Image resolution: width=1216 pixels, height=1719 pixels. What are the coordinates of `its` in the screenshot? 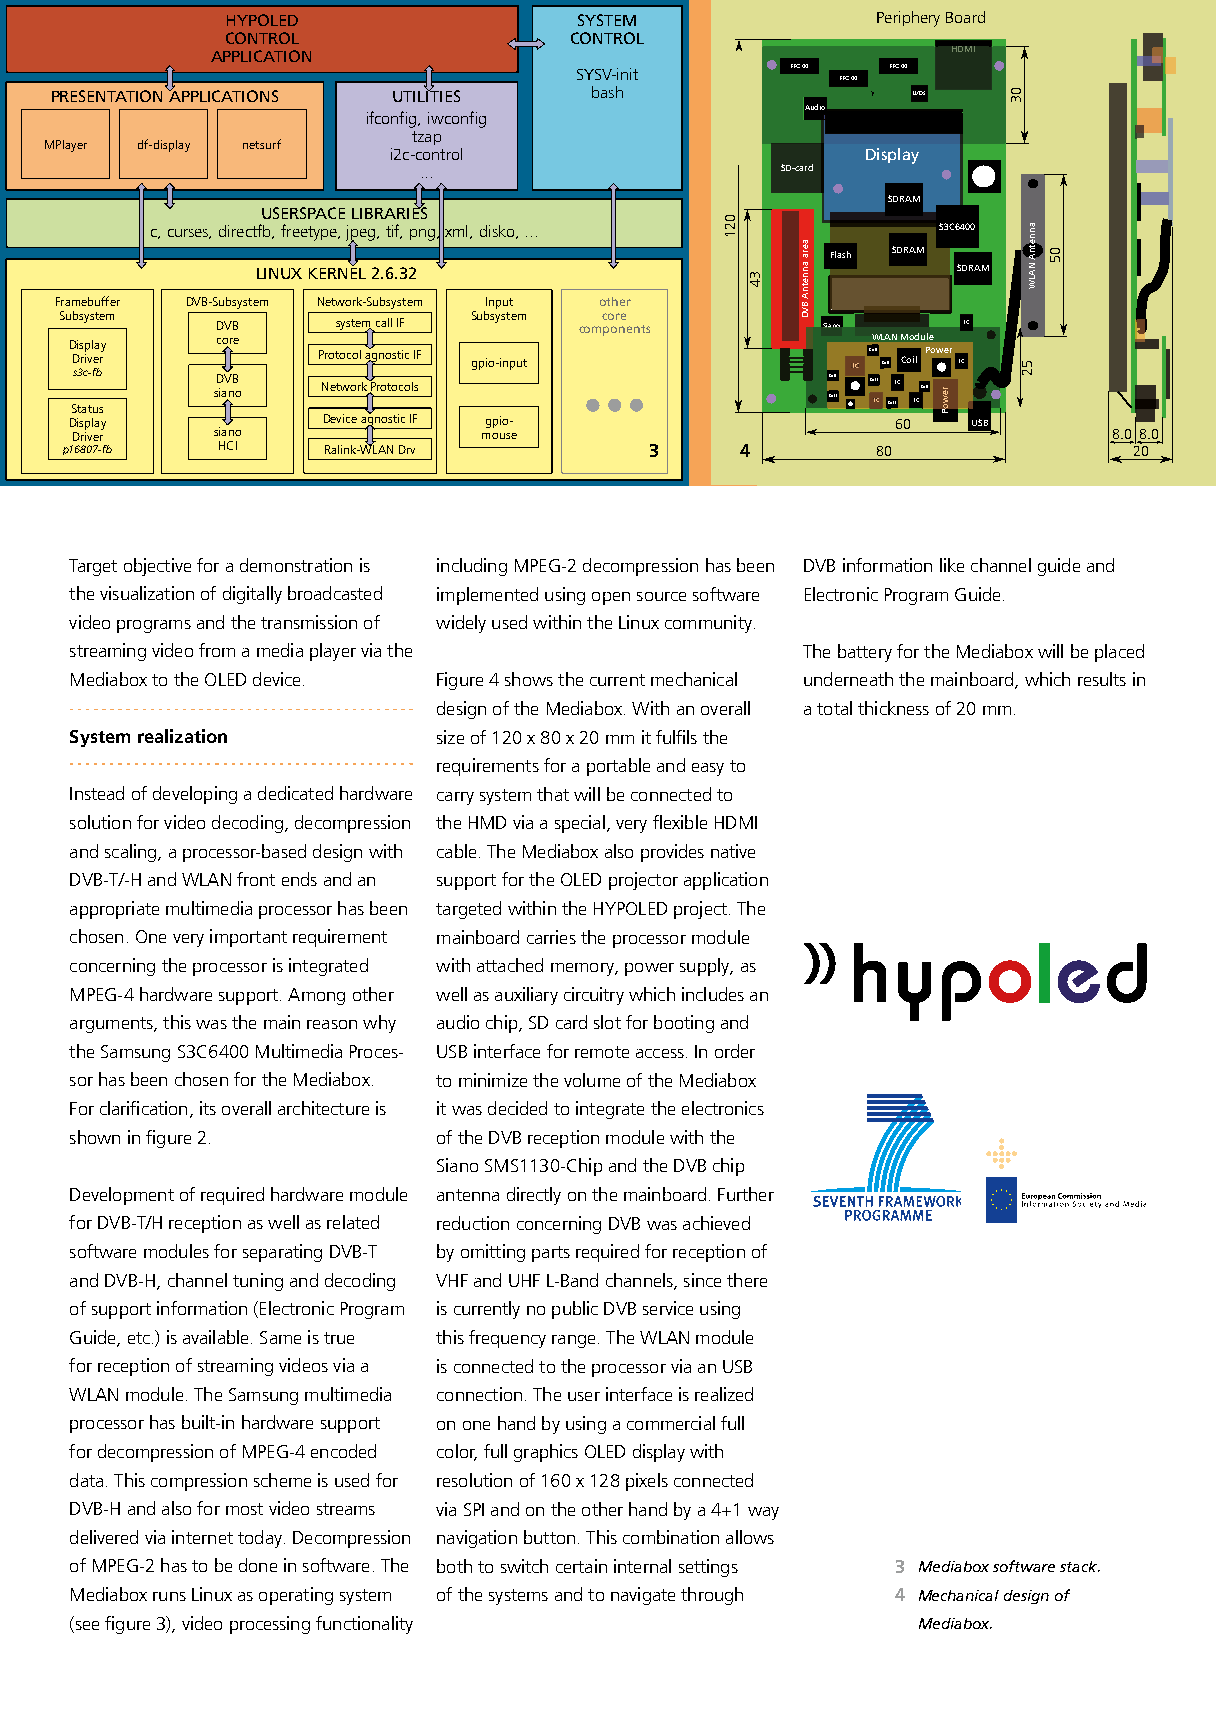 It's located at (208, 1108).
